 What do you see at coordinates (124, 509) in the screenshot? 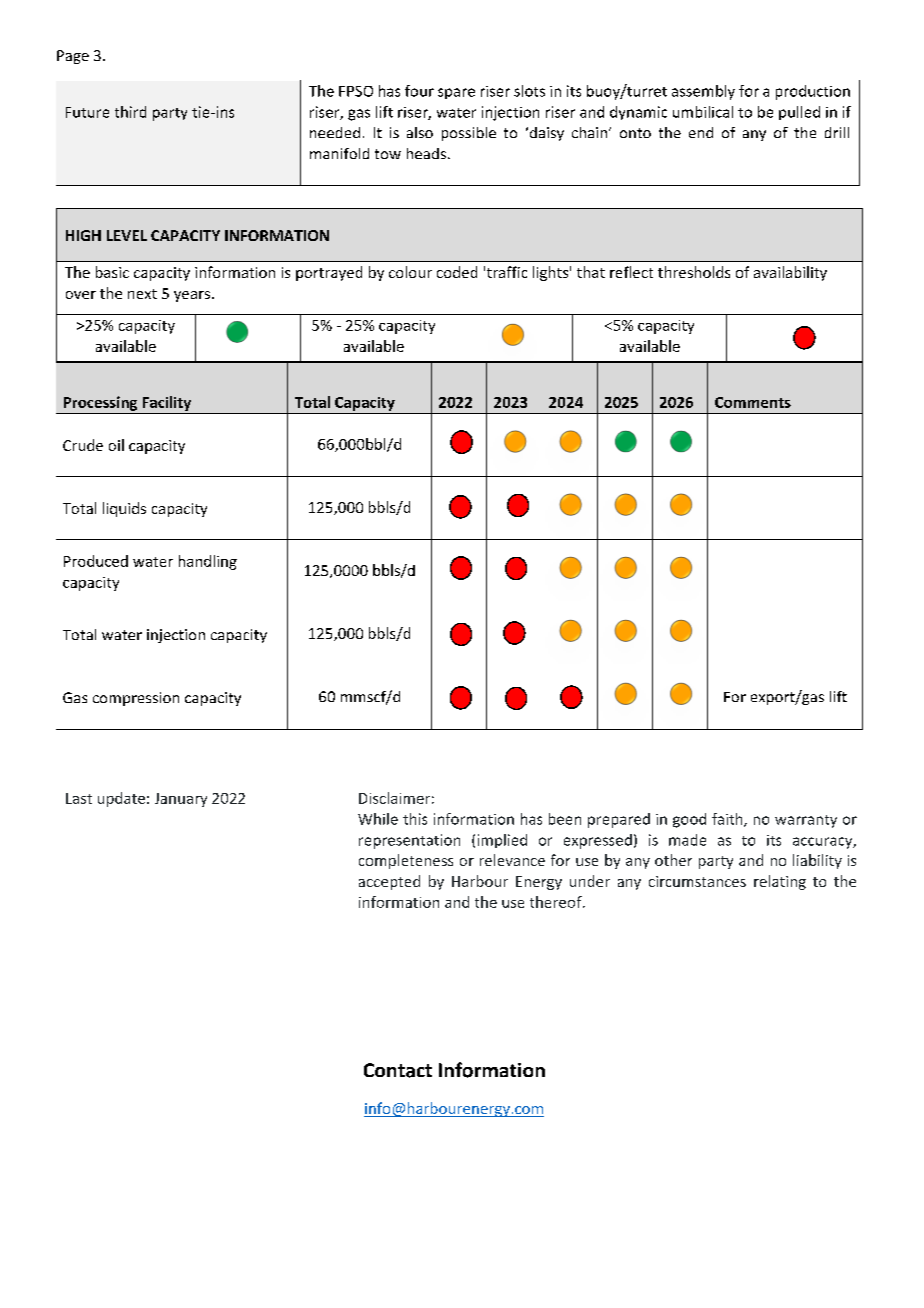
I see `liquids` at bounding box center [124, 509].
